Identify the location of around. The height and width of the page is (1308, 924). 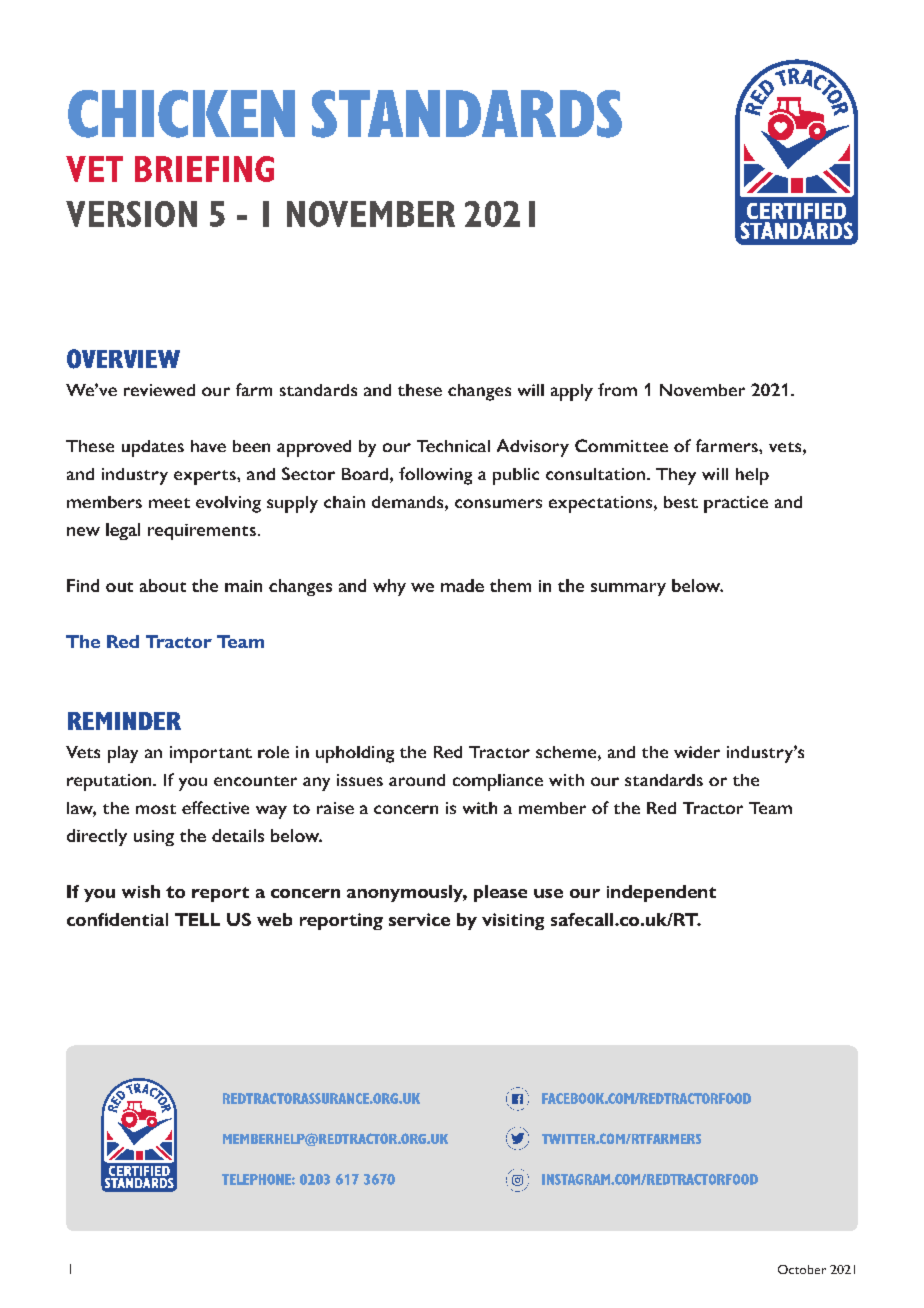
(417, 780).
